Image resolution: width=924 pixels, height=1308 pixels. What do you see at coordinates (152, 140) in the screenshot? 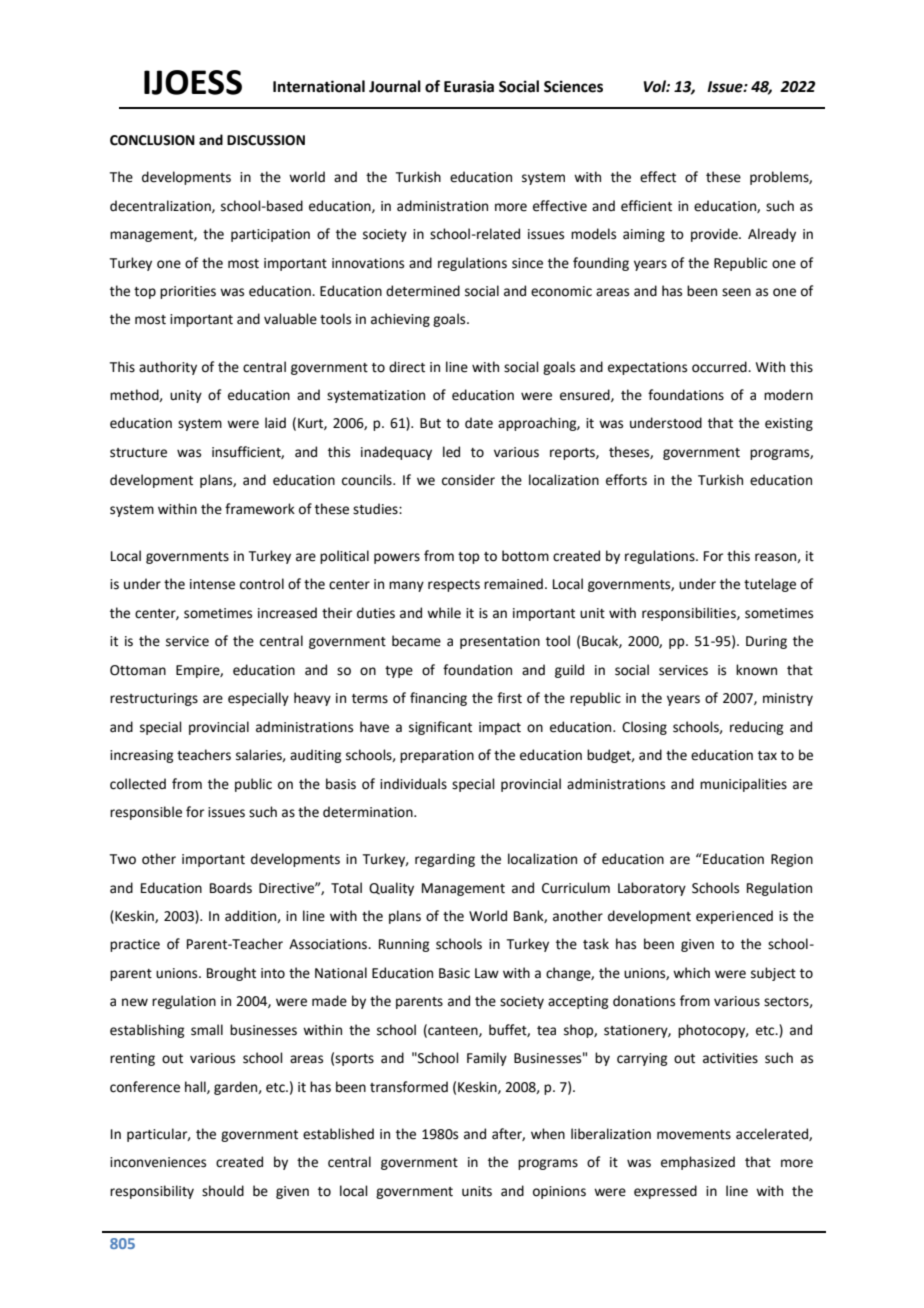
I see `CONCLUSION` at bounding box center [152, 140].
